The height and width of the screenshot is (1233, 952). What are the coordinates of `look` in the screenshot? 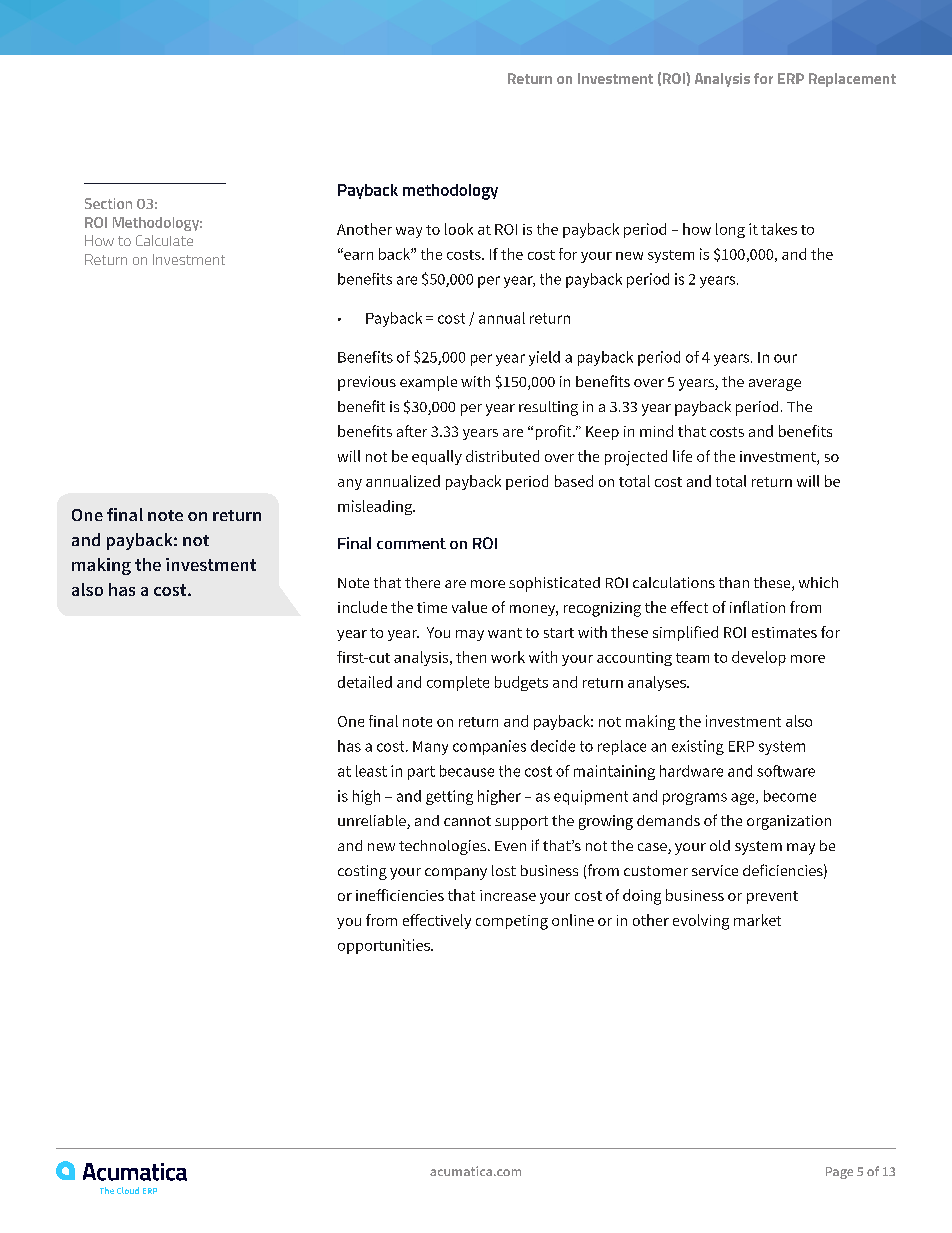 It's located at (459, 229).
